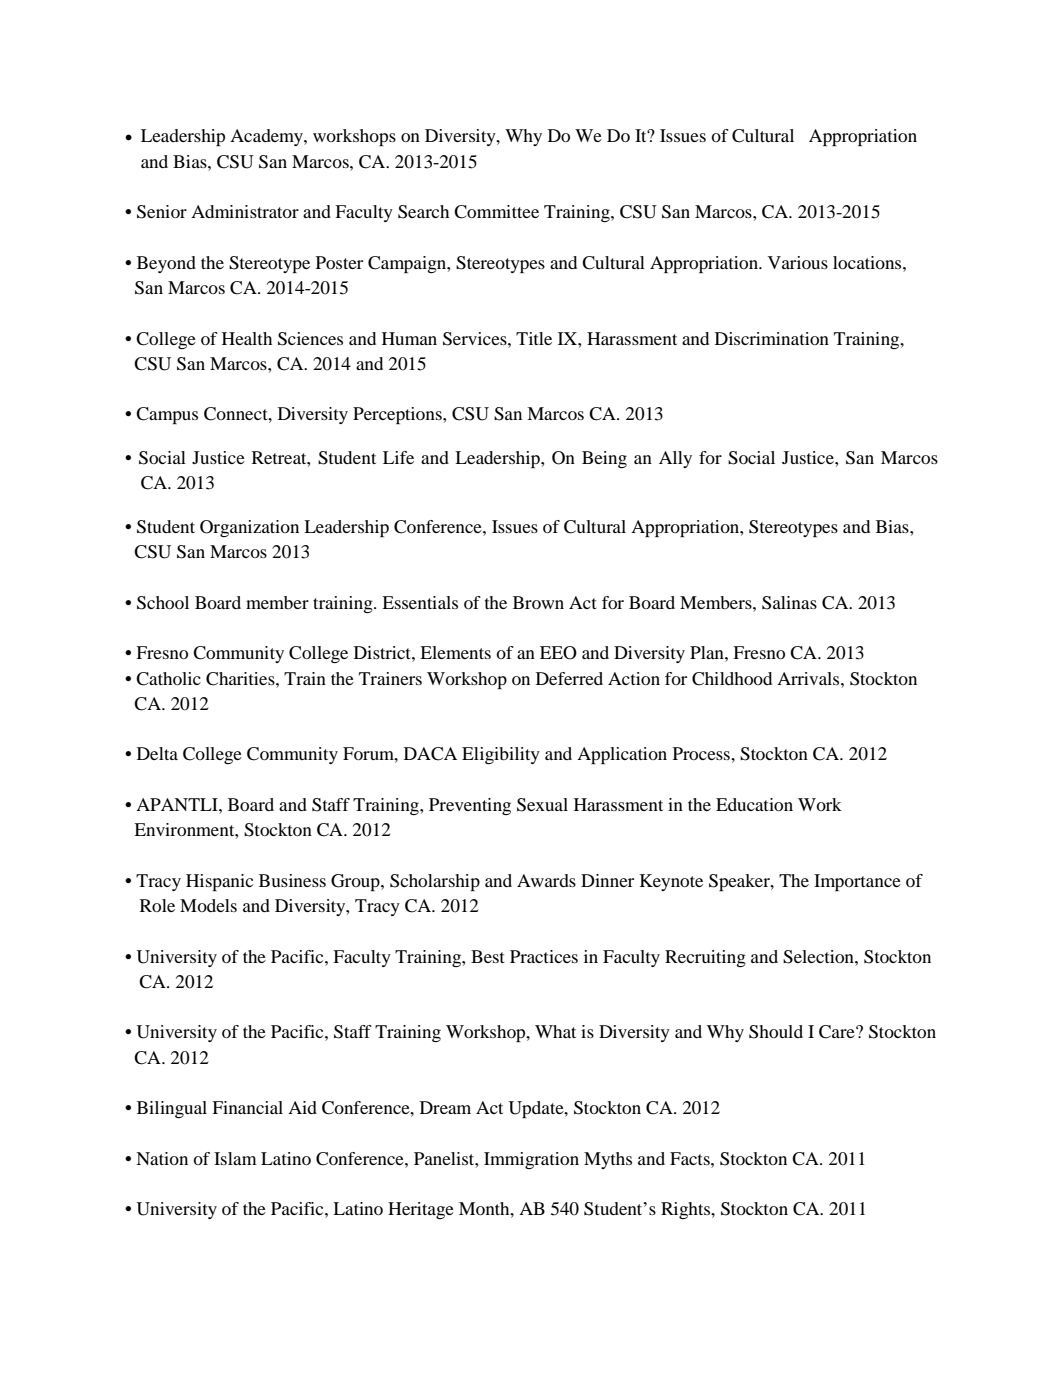 Image resolution: width=1063 pixels, height=1376 pixels. Describe the element at coordinates (249, 528) in the screenshot. I see `Organization` at that location.
